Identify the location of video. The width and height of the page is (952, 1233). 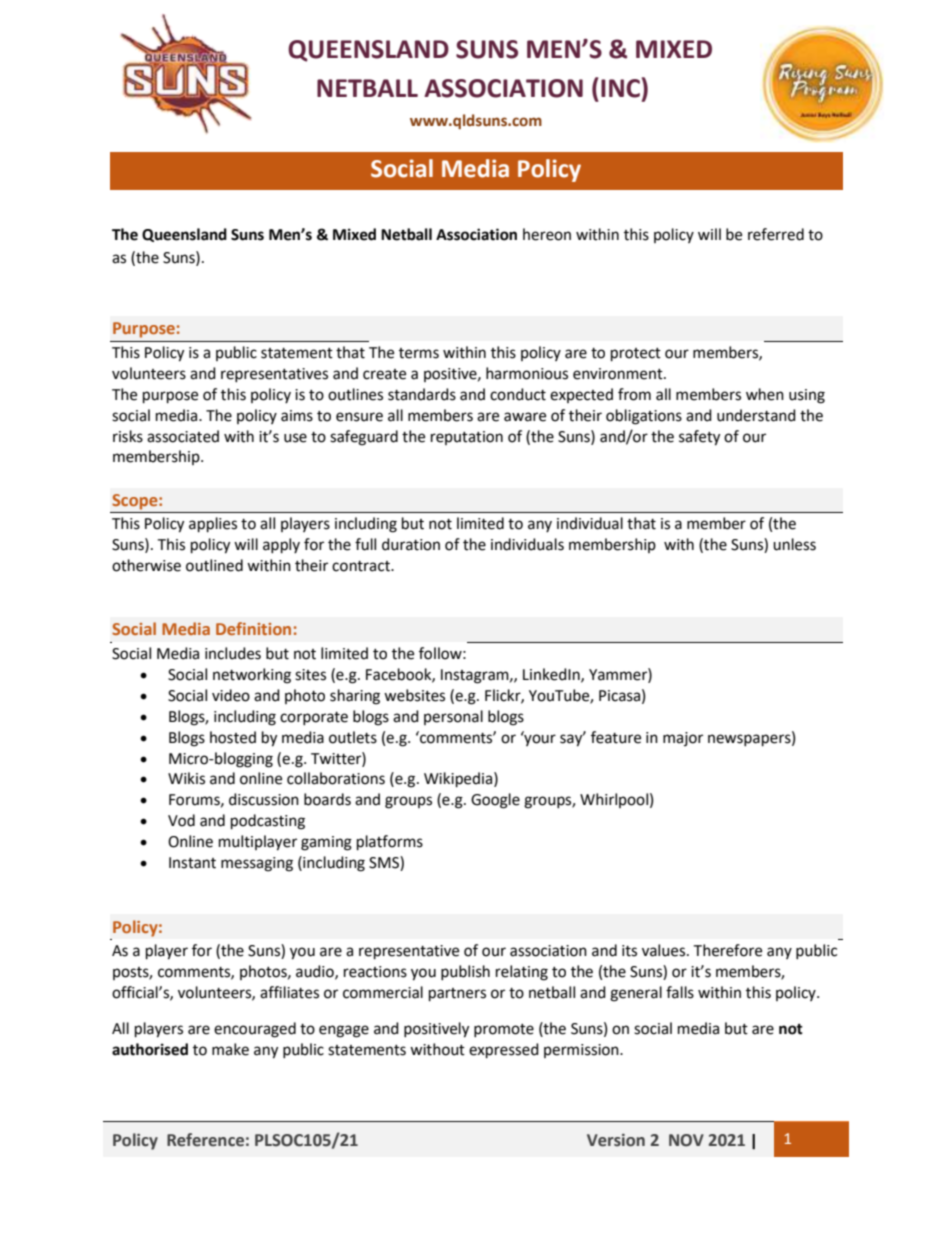
(231, 695).
